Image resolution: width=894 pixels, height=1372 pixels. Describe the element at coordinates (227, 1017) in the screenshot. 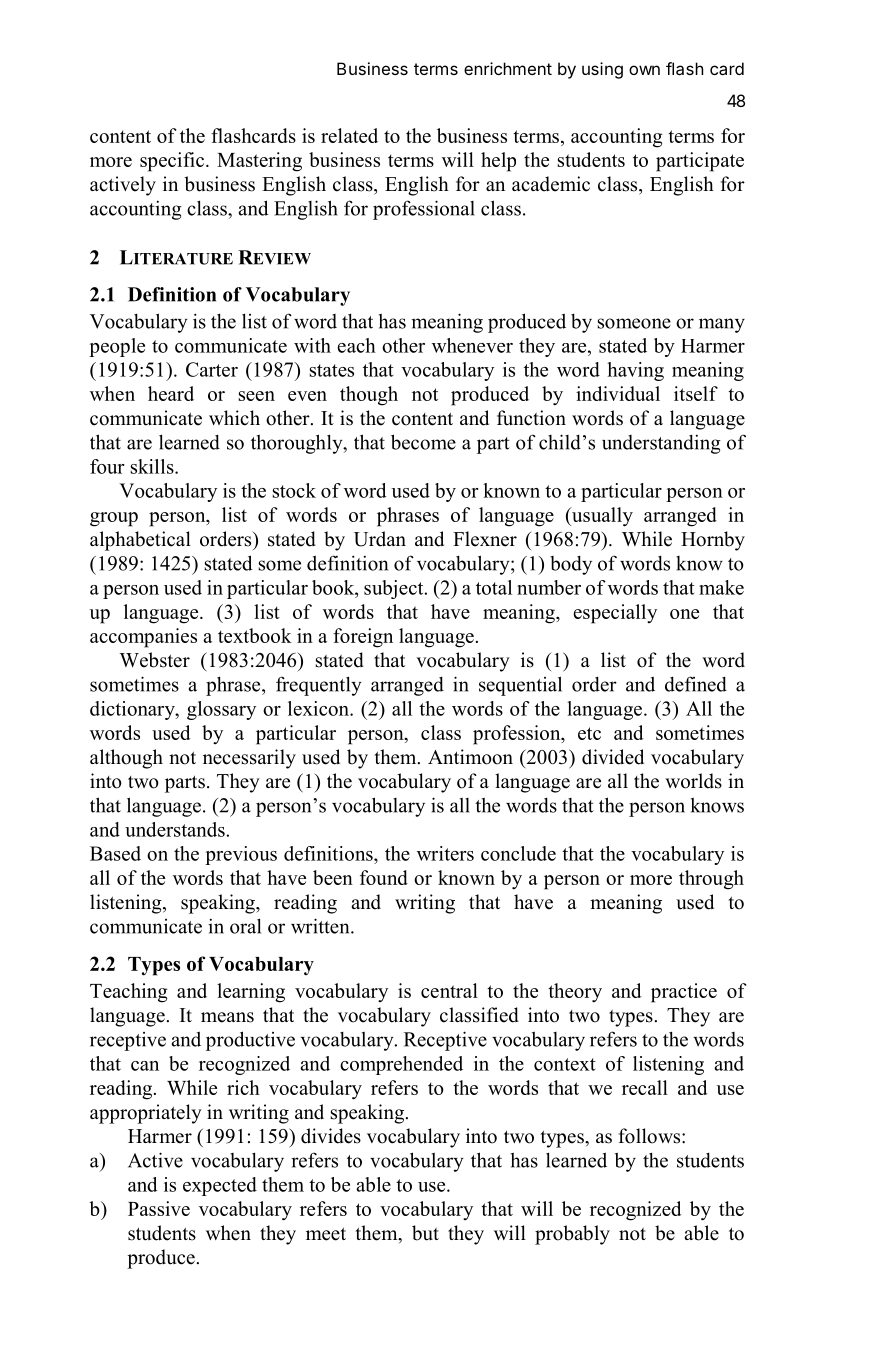

I see `means` at that location.
